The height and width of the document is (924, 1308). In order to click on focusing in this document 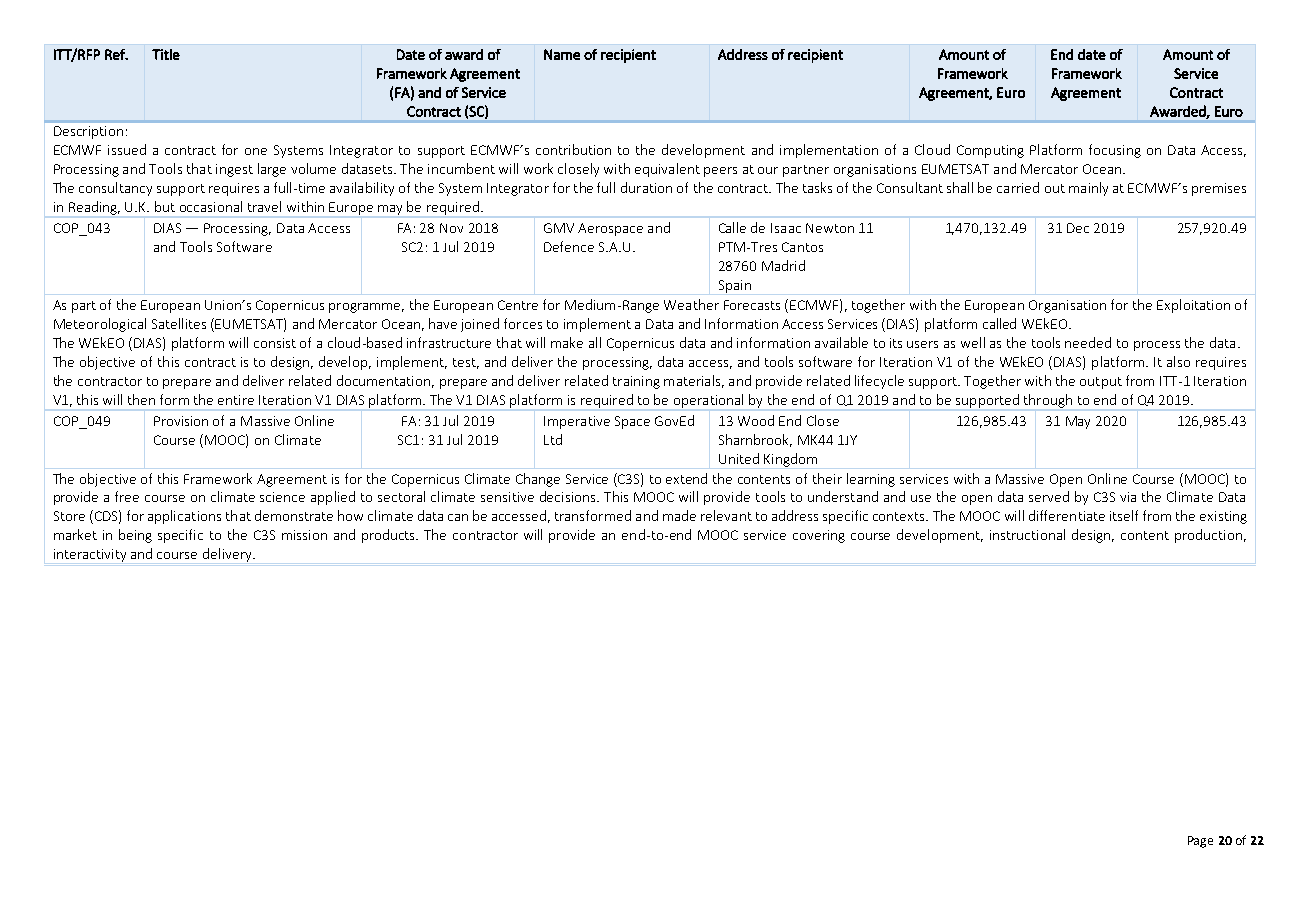, I will do `click(1115, 151)`.
